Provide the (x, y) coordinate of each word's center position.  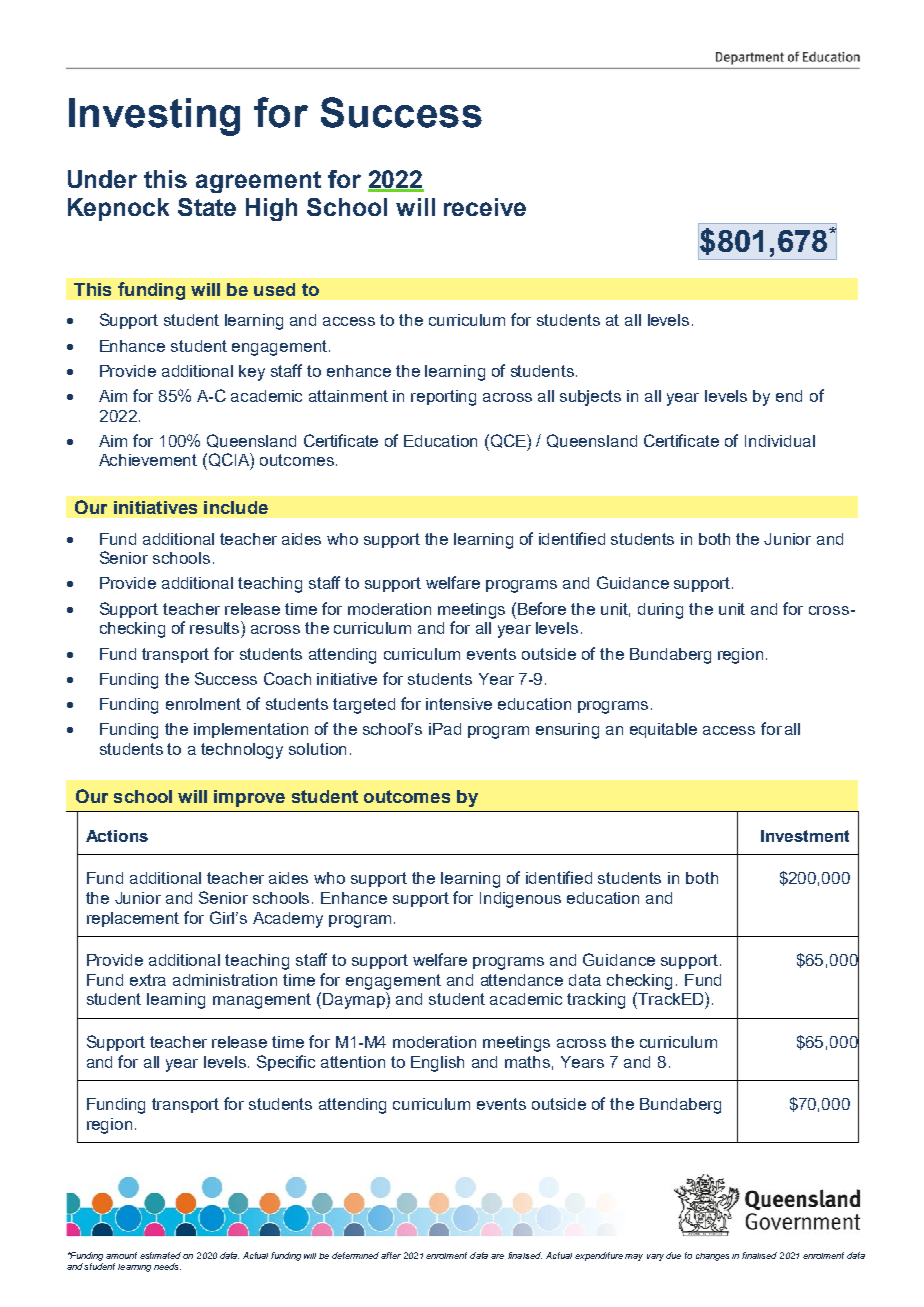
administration (225, 980)
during (660, 611)
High (271, 209)
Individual (780, 441)
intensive (459, 704)
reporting (443, 398)
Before (542, 608)
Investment (805, 836)
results (216, 627)
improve (249, 798)
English (437, 1064)
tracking (596, 1001)
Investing (154, 117)
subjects (590, 398)
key (252, 373)
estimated (160, 1255)
